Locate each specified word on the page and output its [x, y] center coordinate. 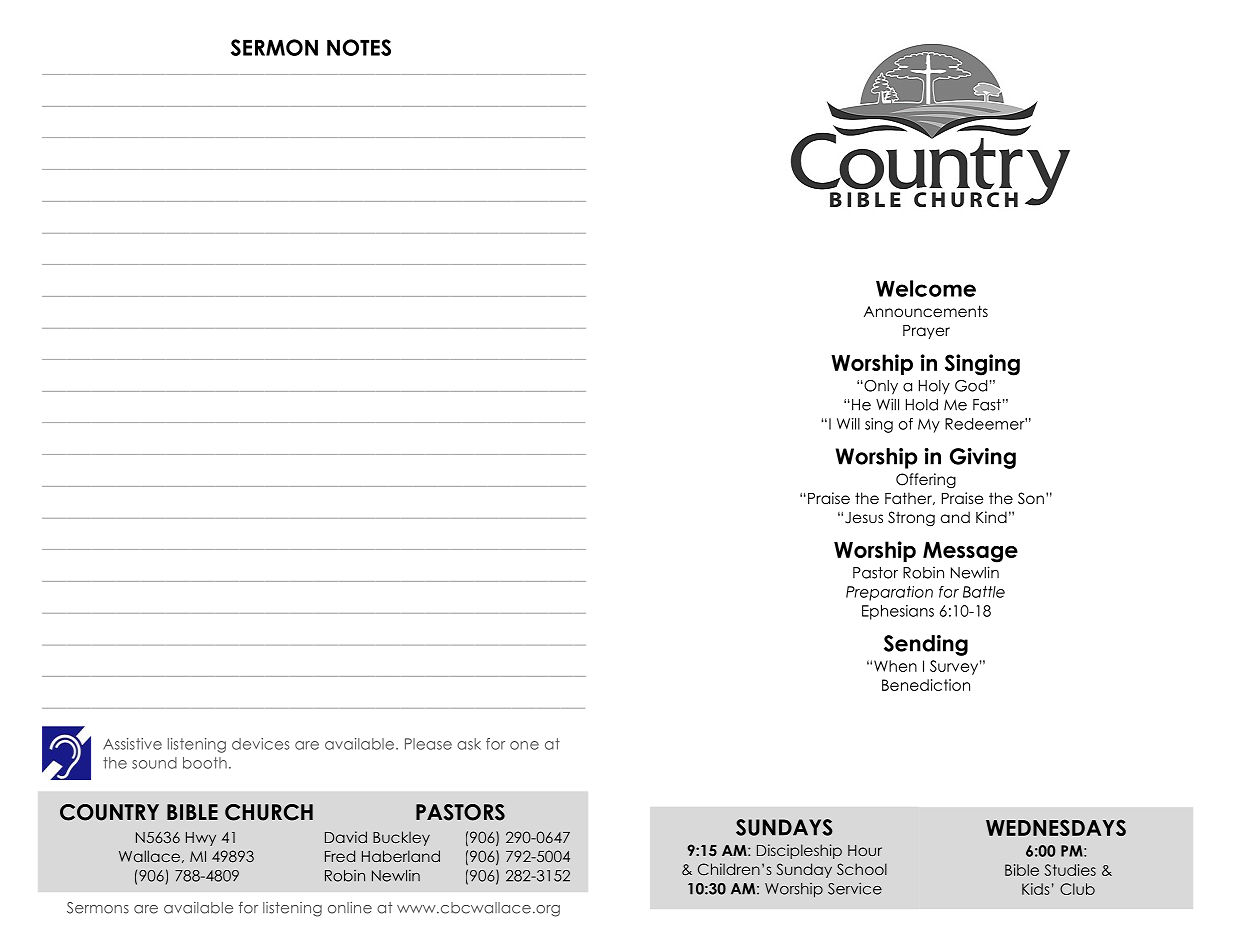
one [524, 745]
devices [260, 744]
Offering [926, 480]
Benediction [926, 685]
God [971, 386]
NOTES [359, 47]
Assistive [132, 744]
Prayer [926, 332]
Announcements [926, 311]
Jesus [864, 518]
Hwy [201, 839]
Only [880, 387]
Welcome [926, 288]
